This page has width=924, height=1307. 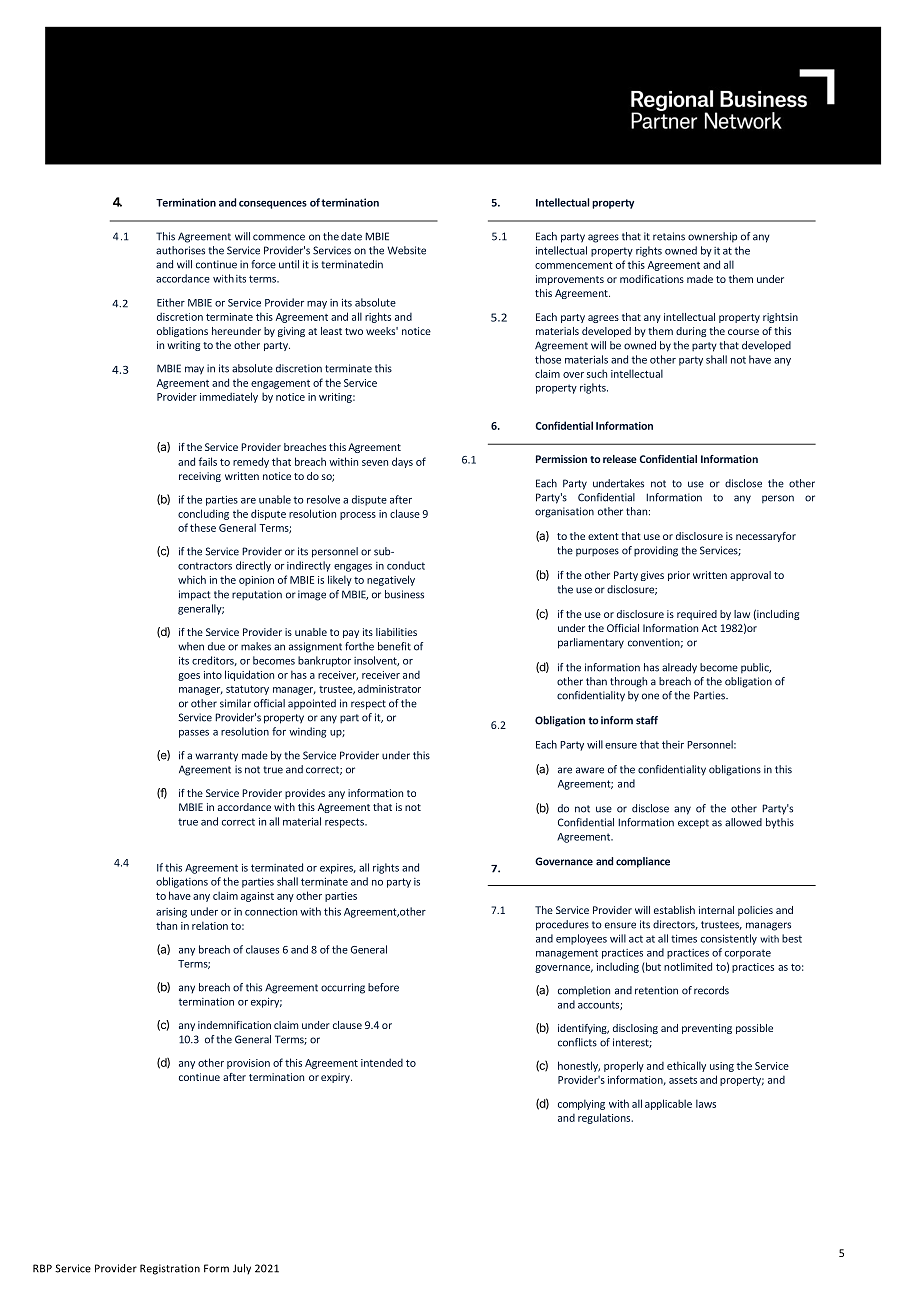 I want to click on arising, so click(x=171, y=913).
